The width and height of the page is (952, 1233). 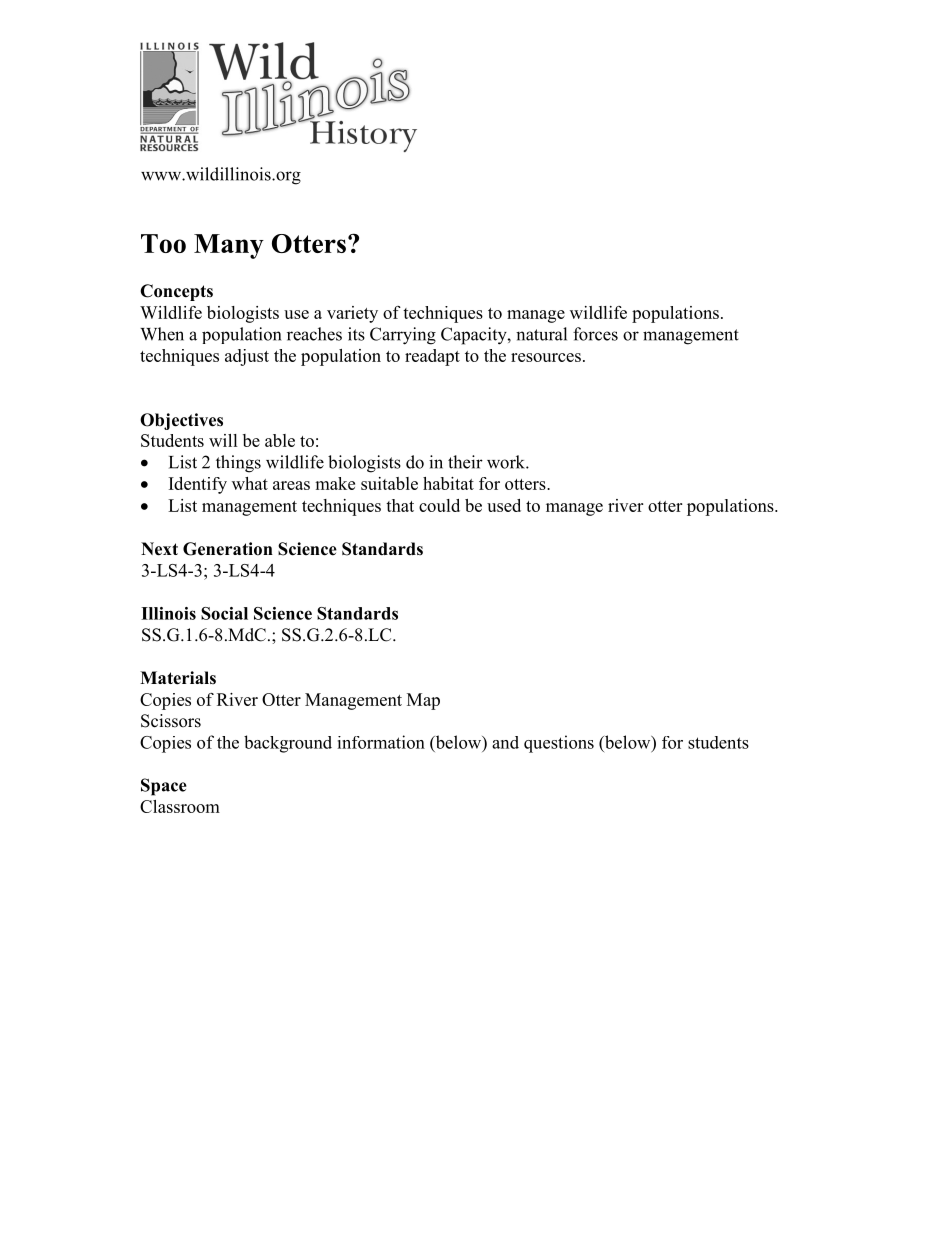 What do you see at coordinates (504, 505) in the page?
I see `used` at bounding box center [504, 505].
